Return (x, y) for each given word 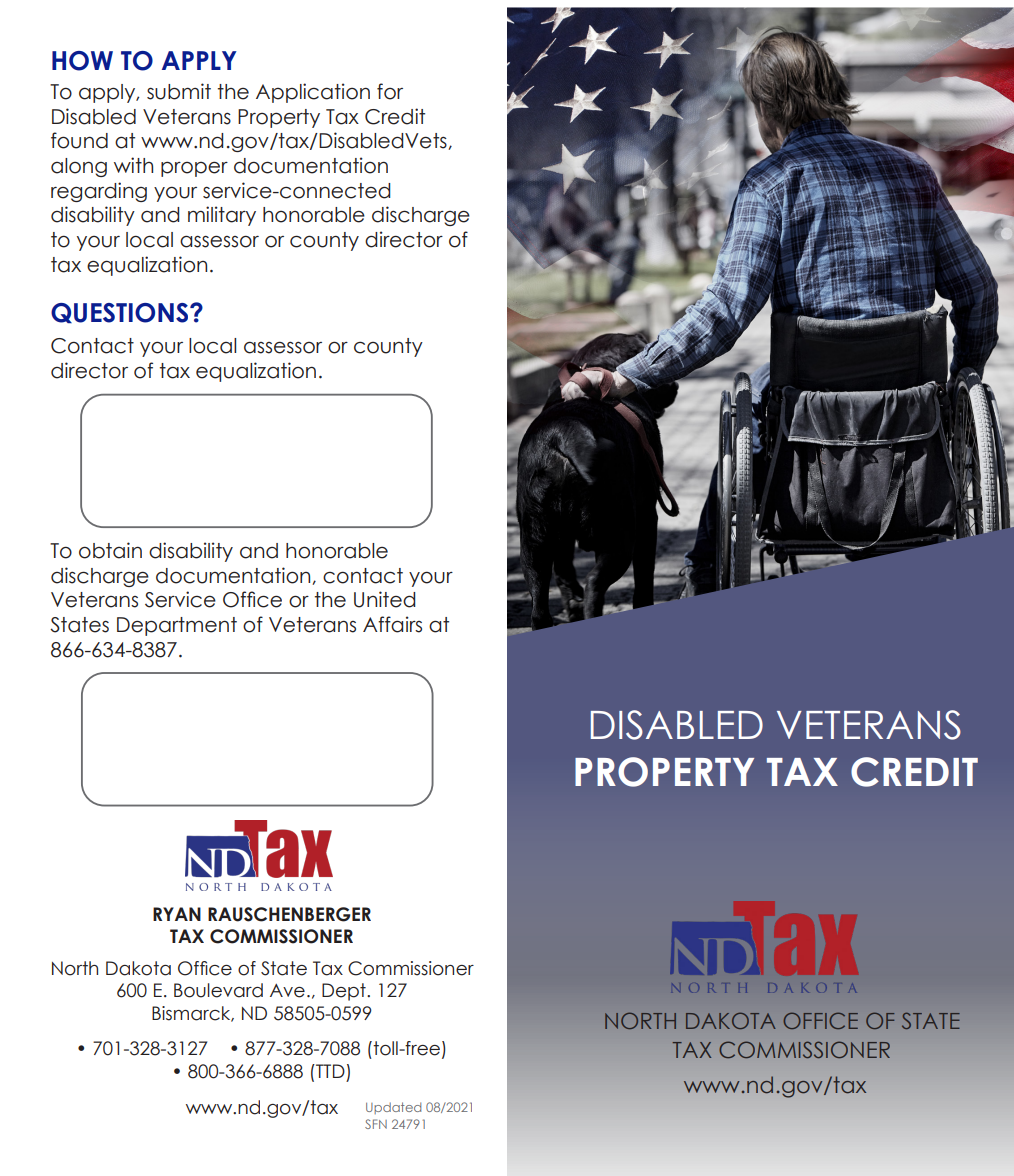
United (384, 599)
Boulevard (218, 990)
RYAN (177, 914)
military (222, 216)
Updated (393, 1108)
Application (313, 93)
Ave (287, 991)
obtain (110, 550)
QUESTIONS (119, 313)
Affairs (392, 624)
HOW (82, 61)
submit (179, 91)
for (390, 91)
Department (177, 626)
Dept (345, 992)
